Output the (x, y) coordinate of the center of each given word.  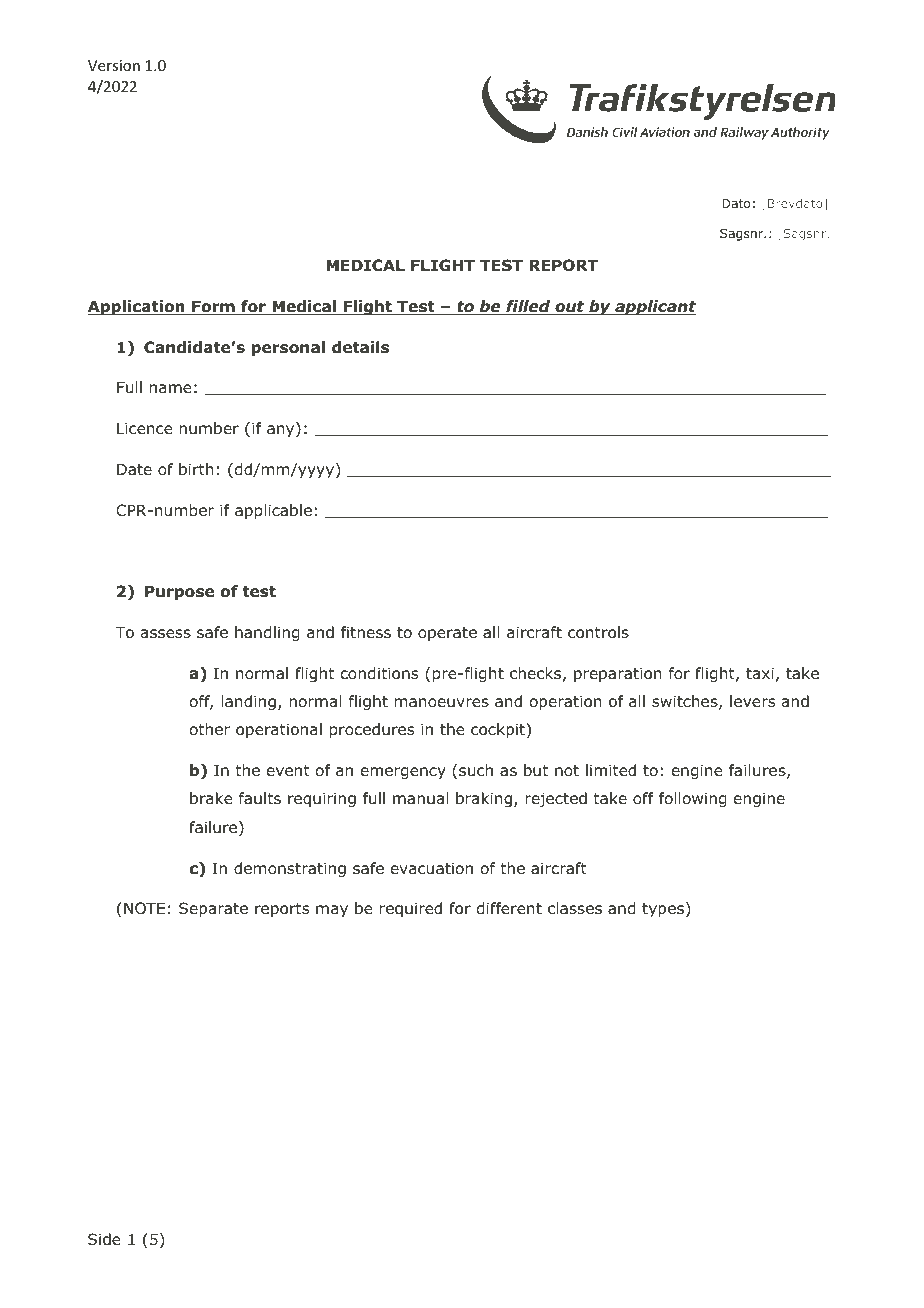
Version (114, 65)
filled (528, 307)
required (411, 909)
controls (598, 632)
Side (104, 1239)
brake (211, 798)
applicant (654, 307)
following (693, 799)
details (360, 347)
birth (196, 469)
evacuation (432, 868)
